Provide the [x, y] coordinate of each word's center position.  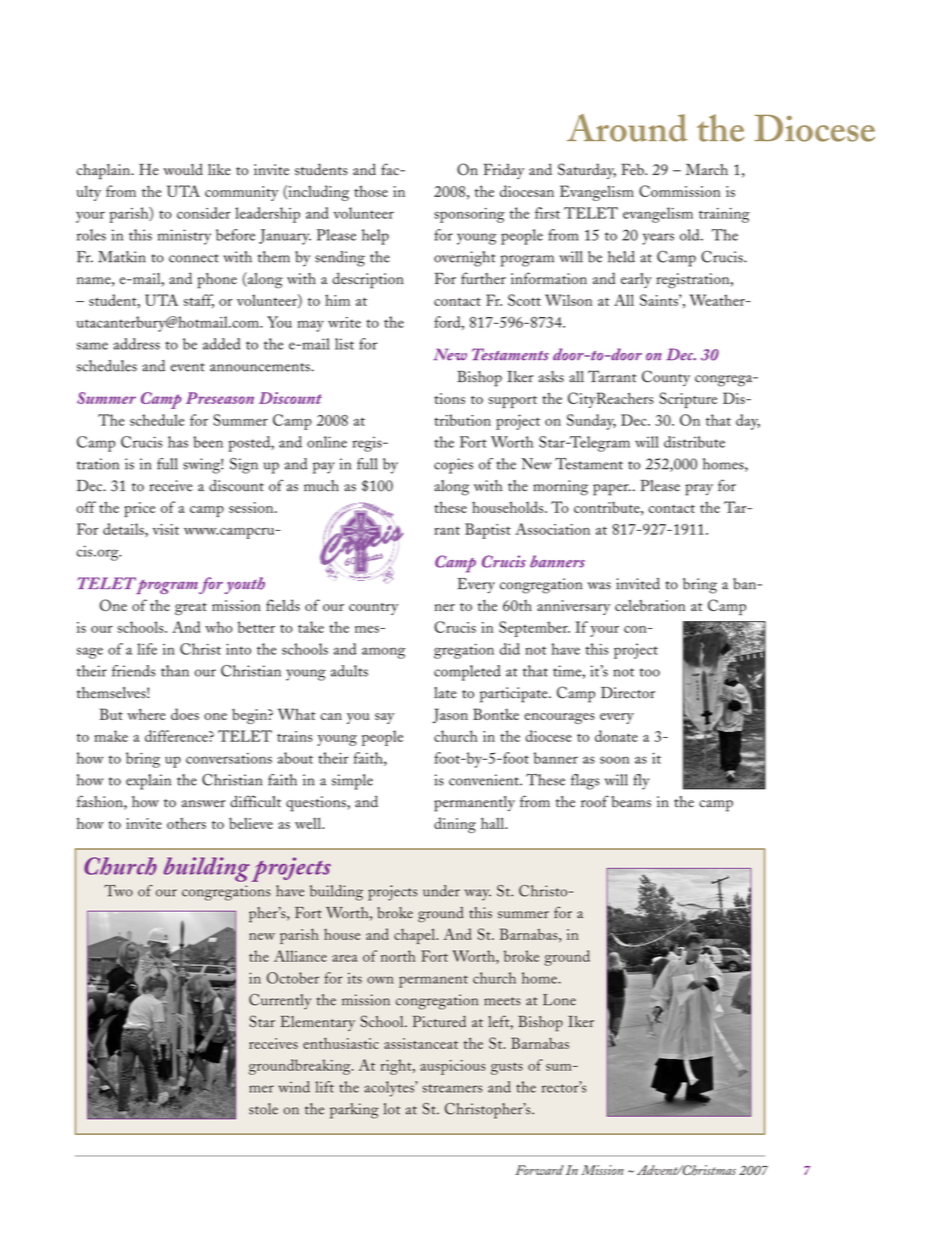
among [383, 653]
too [650, 672]
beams [631, 802]
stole [263, 1109]
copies [453, 466]
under [441, 891]
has [178, 442]
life [147, 649]
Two [118, 891]
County [666, 378]
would [183, 169]
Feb [633, 169]
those [371, 191]
